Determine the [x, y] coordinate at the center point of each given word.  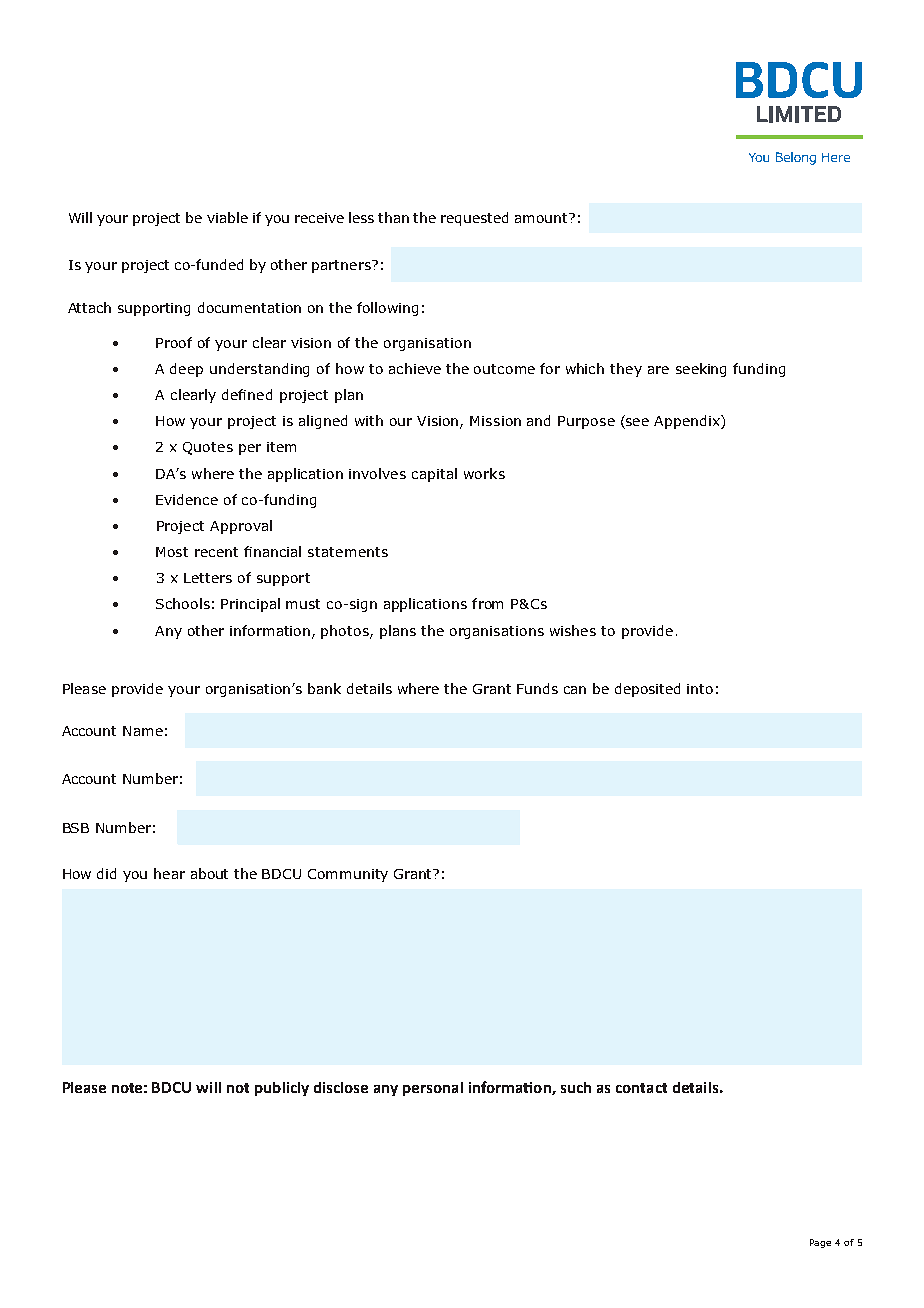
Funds [537, 688]
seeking [701, 370]
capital [434, 475]
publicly [282, 1089]
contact [641, 1088]
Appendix [688, 422]
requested [474, 219]
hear [169, 873]
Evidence [187, 499]
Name [143, 731]
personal [433, 1089]
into [700, 689]
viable [227, 217]
